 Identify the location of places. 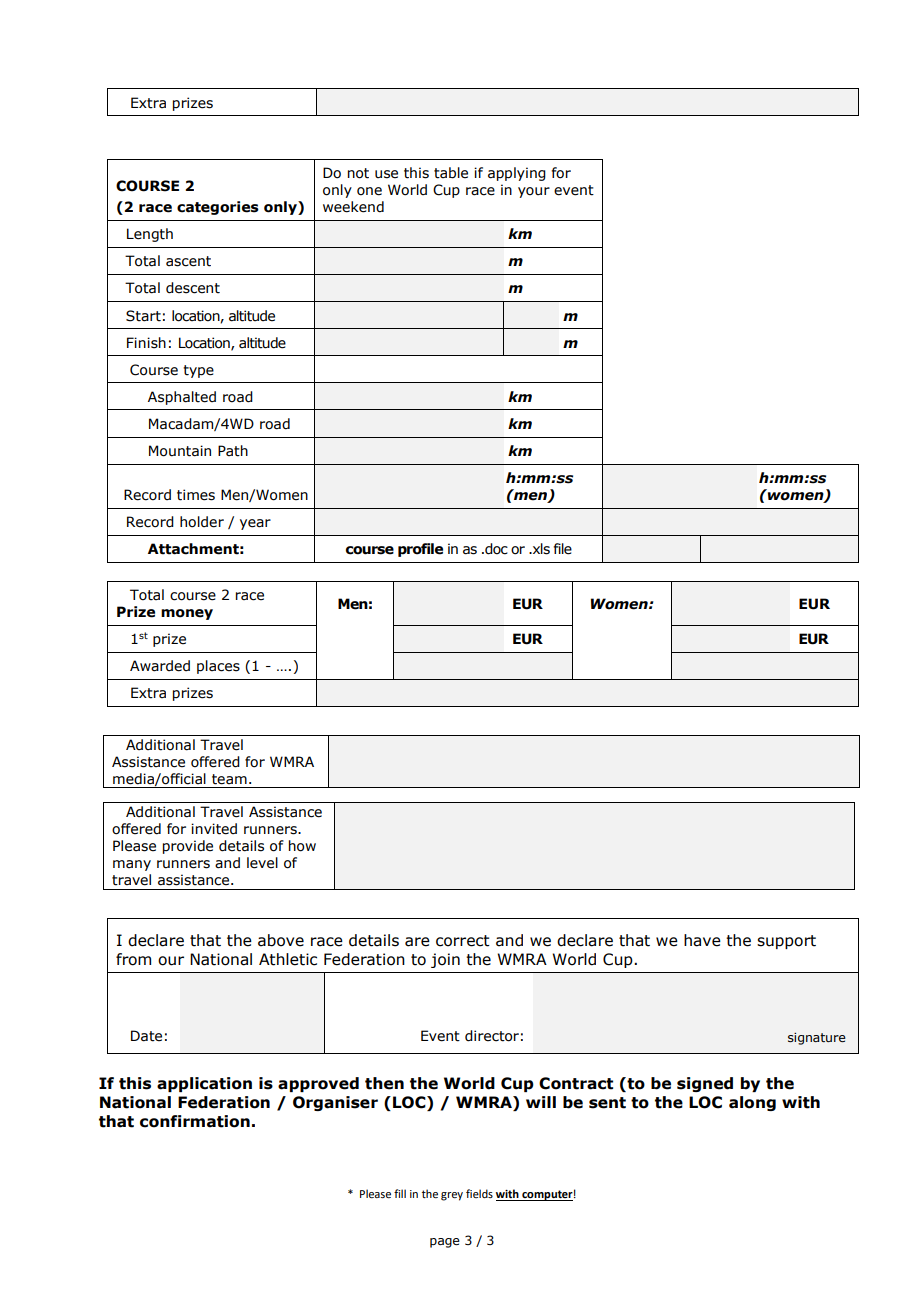
(218, 667).
